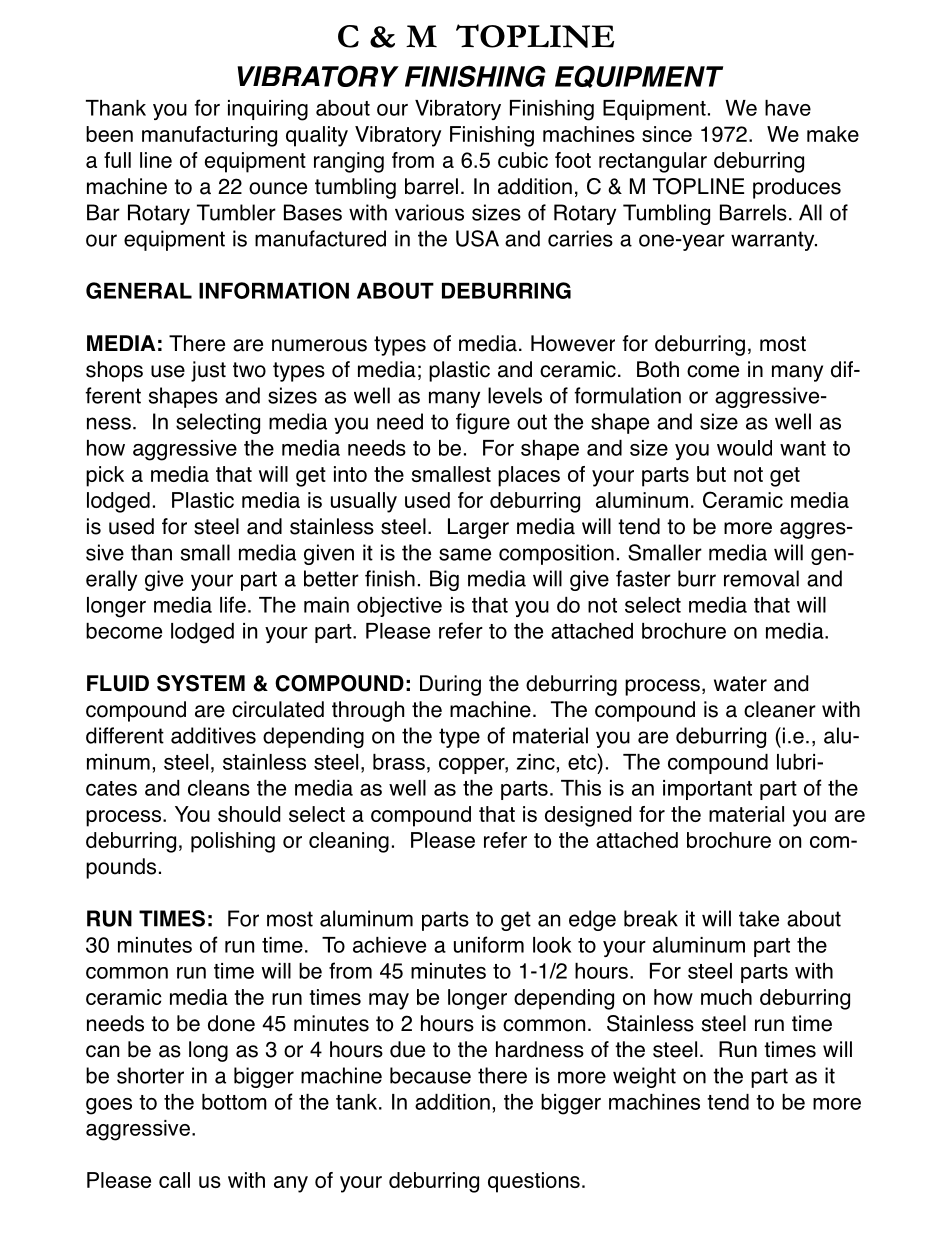  I want to click on zinc, so click(535, 762).
